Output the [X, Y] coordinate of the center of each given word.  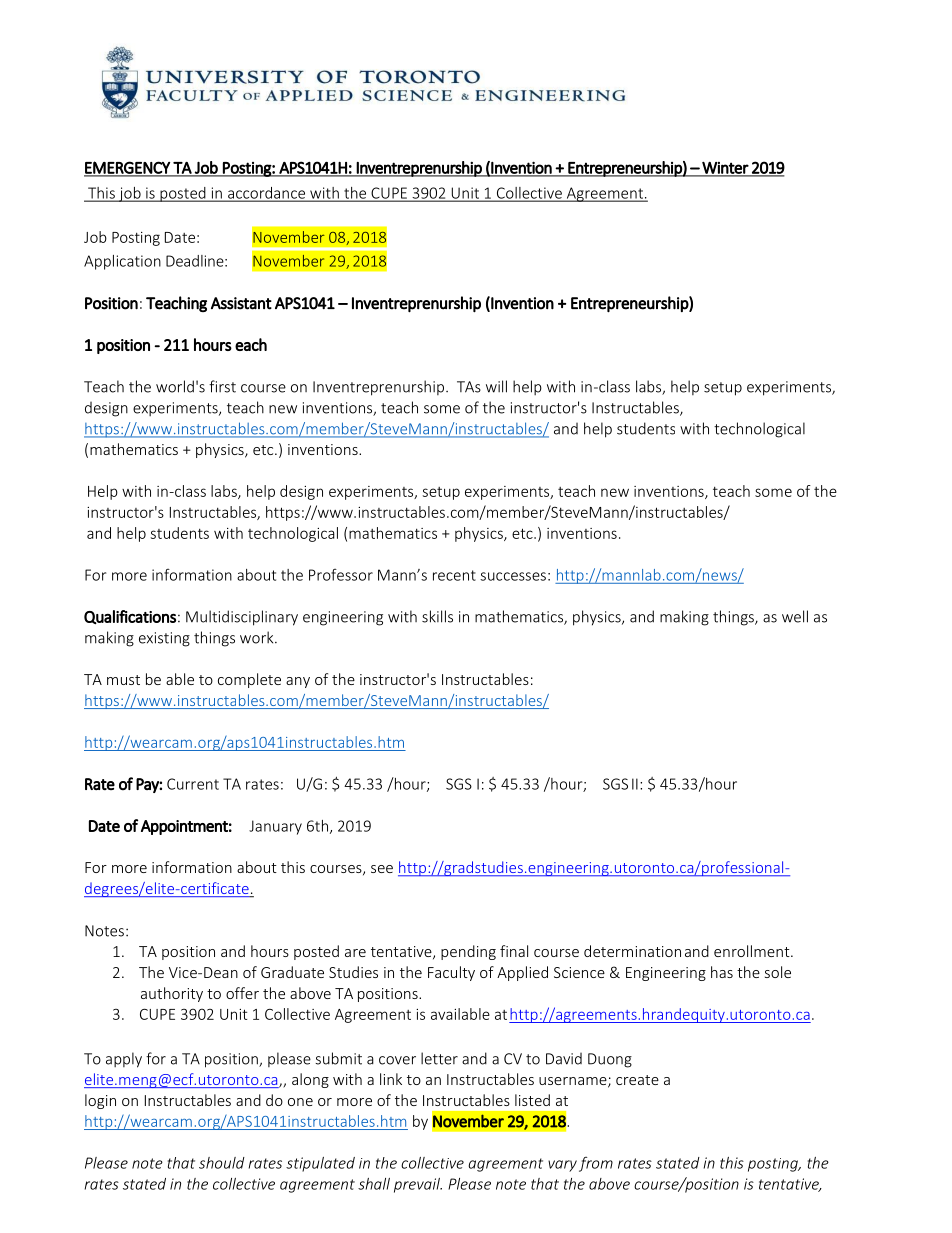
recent [454, 575]
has [722, 972]
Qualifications [130, 617]
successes [513, 576]
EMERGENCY [128, 168]
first [222, 386]
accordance [267, 194]
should [222, 1163]
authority [172, 994]
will [496, 386]
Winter [725, 169]
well [795, 616]
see [382, 869]
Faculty [451, 973]
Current [193, 784]
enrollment [753, 951]
